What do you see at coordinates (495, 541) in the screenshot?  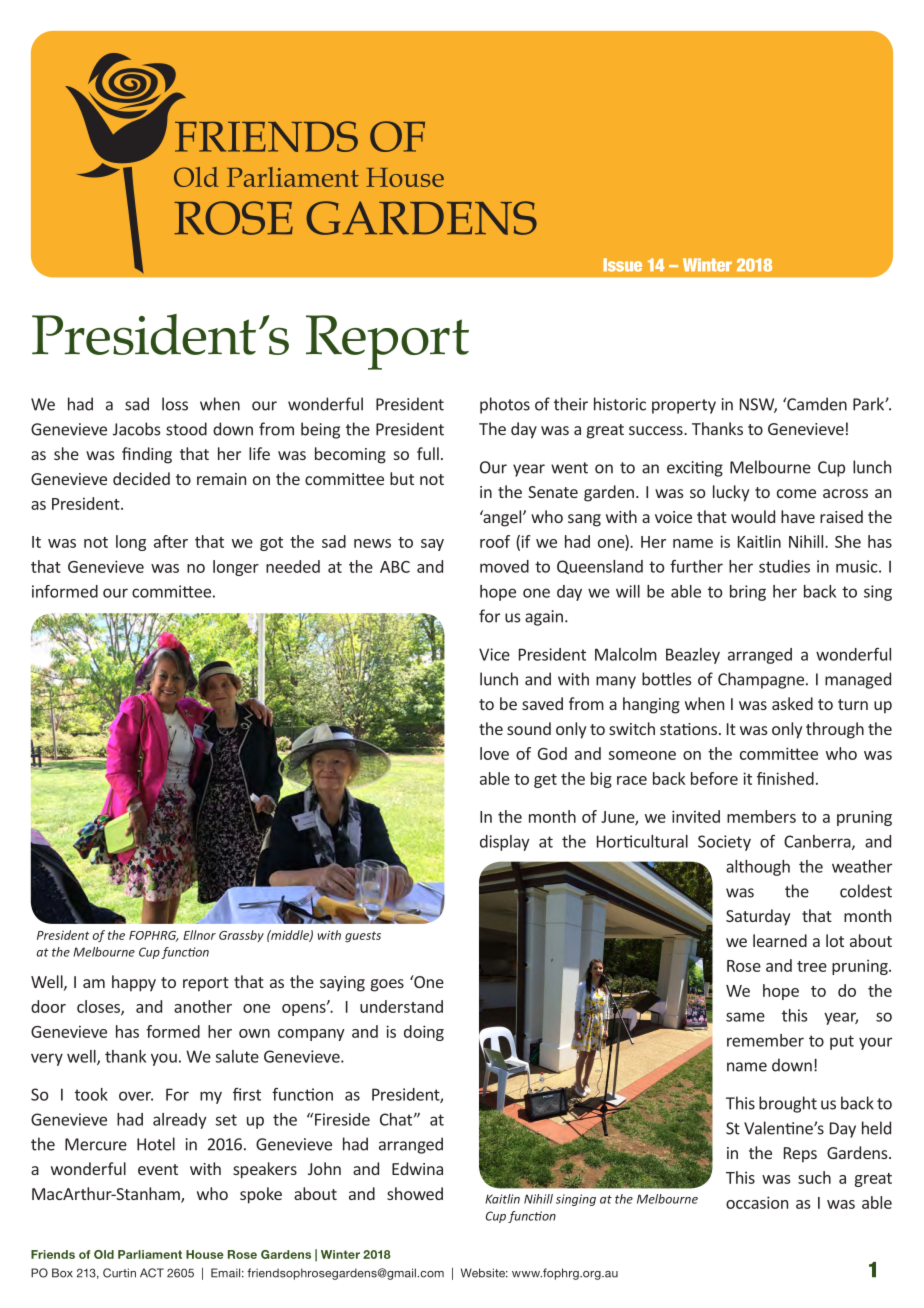 I see `roof` at bounding box center [495, 541].
